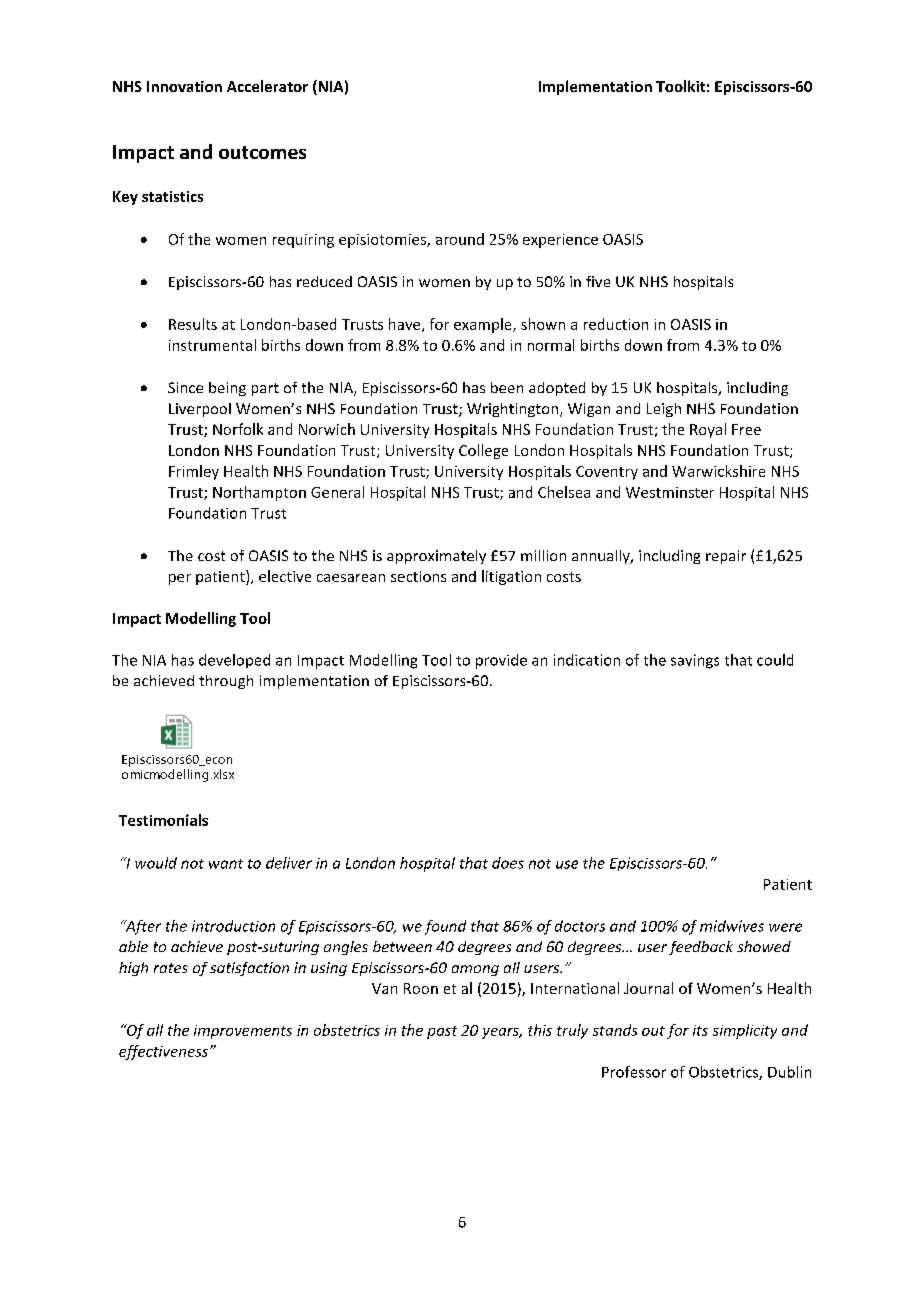  Describe the element at coordinates (243, 1032) in the document. I see `improvements` at that location.
